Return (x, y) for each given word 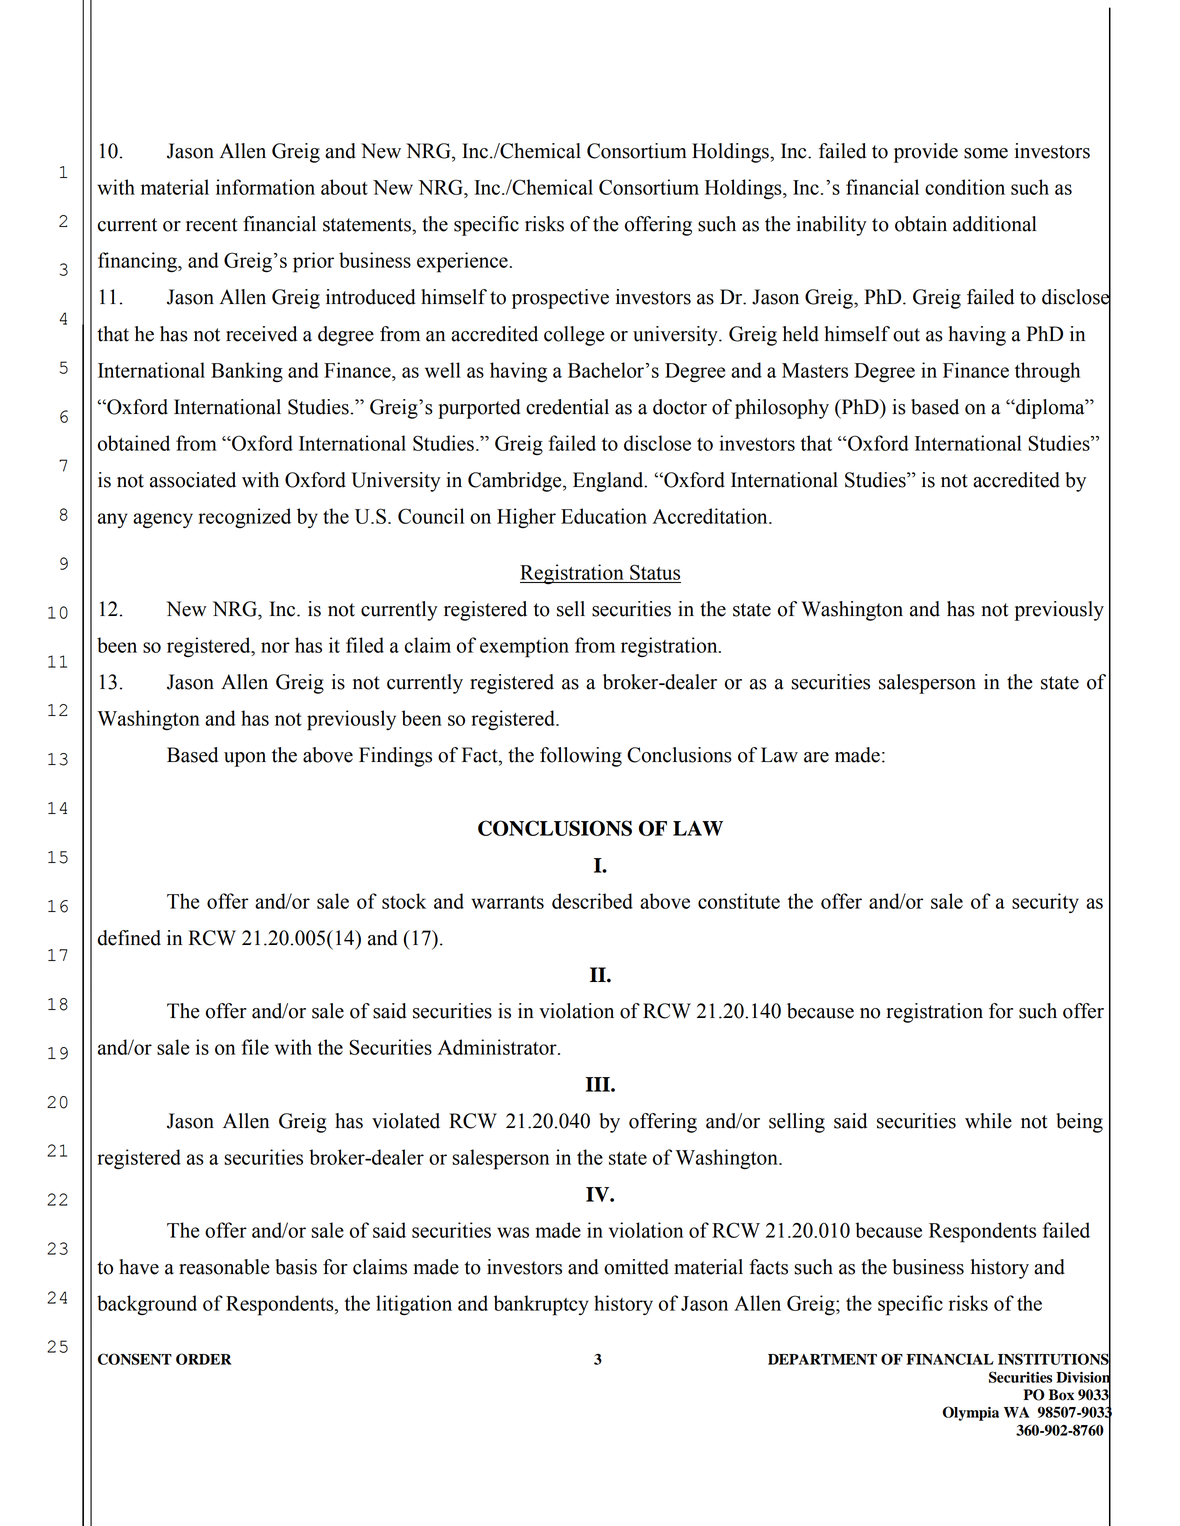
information (265, 187)
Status (655, 572)
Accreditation (711, 516)
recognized (244, 518)
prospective (560, 299)
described (592, 901)
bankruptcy (541, 1305)
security (1045, 903)
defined (129, 938)
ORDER (204, 1359)
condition (965, 187)
